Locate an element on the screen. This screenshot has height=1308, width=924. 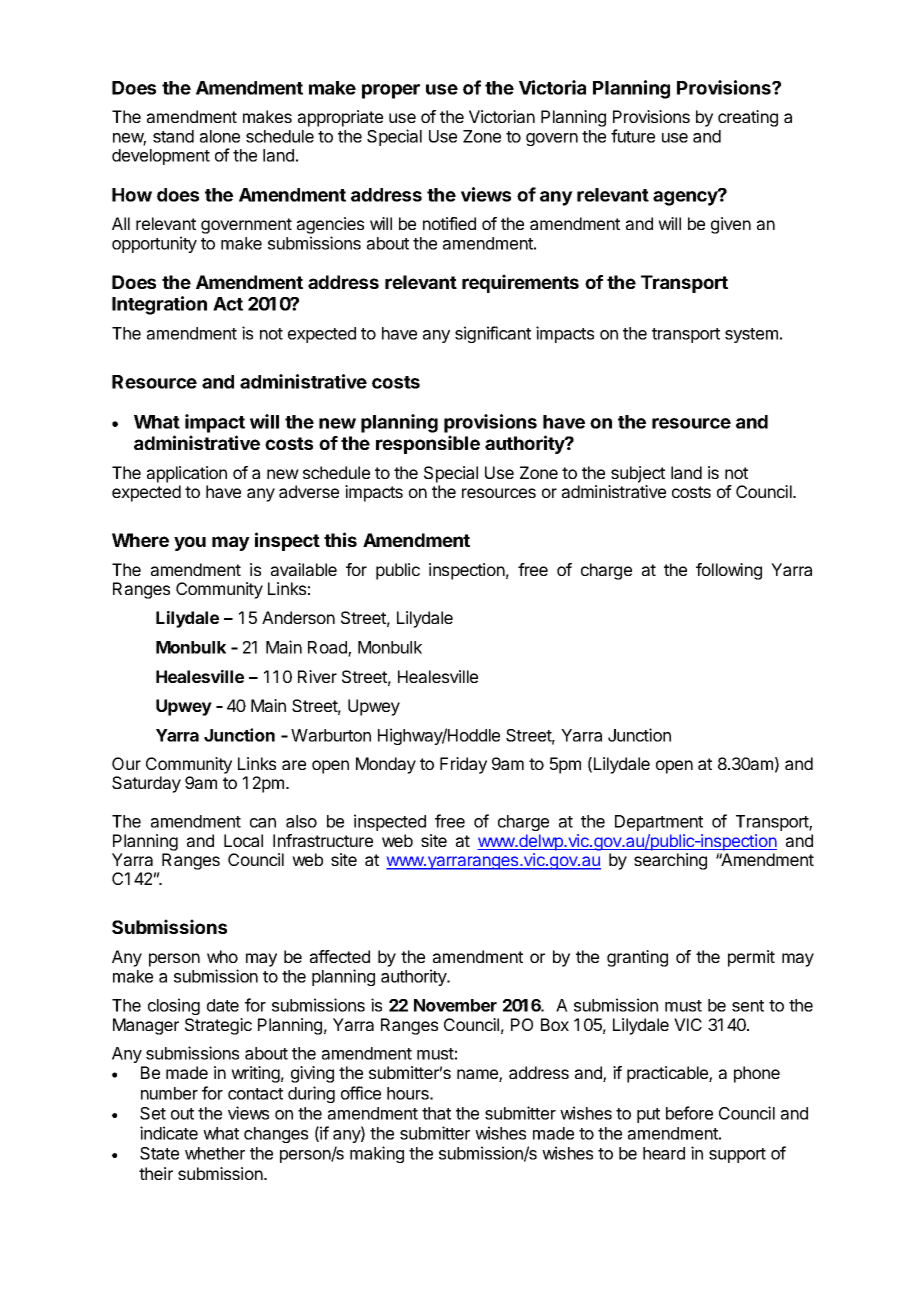
Friday is located at coordinates (463, 765).
